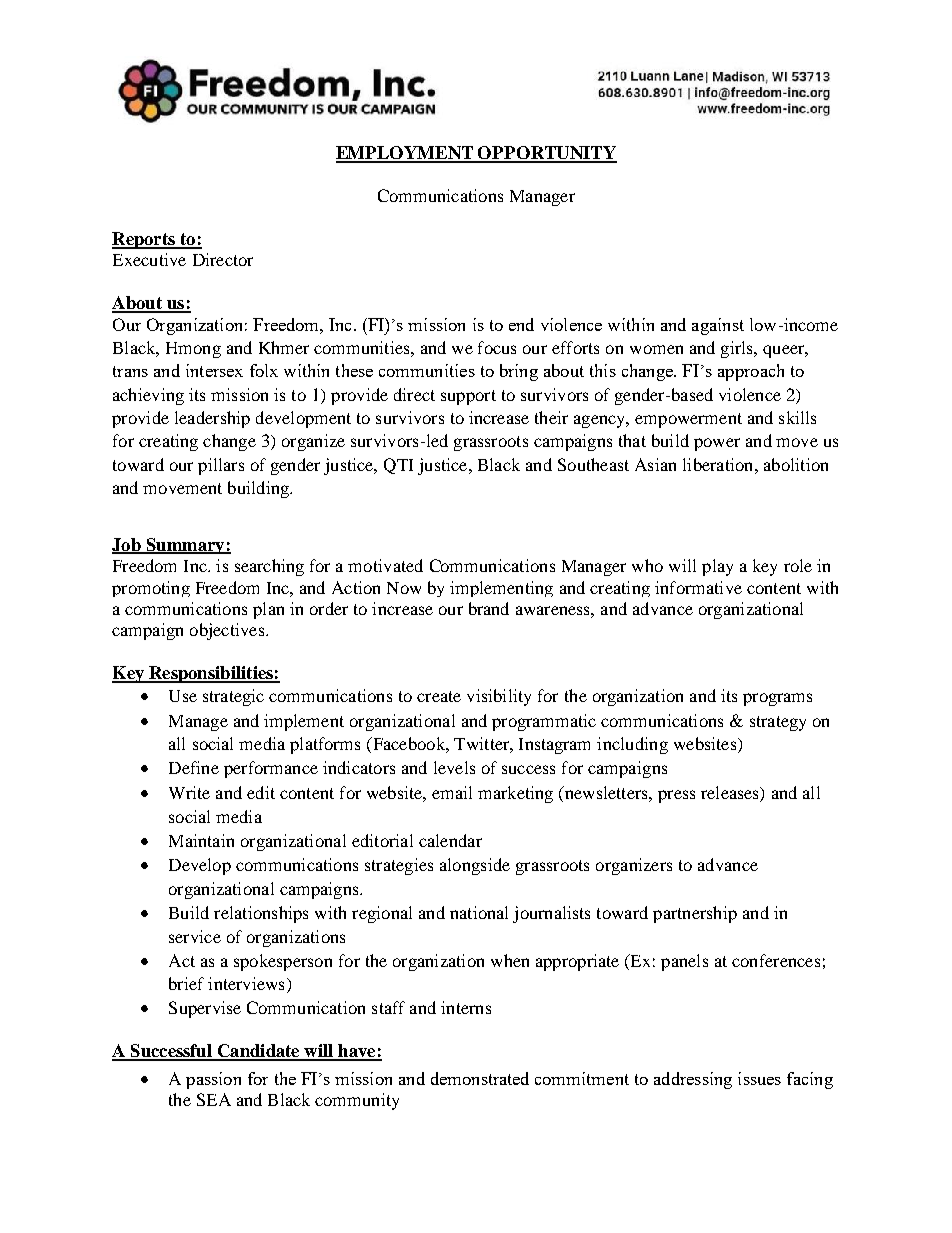 This page has width=952, height=1233. Describe the element at coordinates (698, 587) in the page. I see `informative` at that location.
